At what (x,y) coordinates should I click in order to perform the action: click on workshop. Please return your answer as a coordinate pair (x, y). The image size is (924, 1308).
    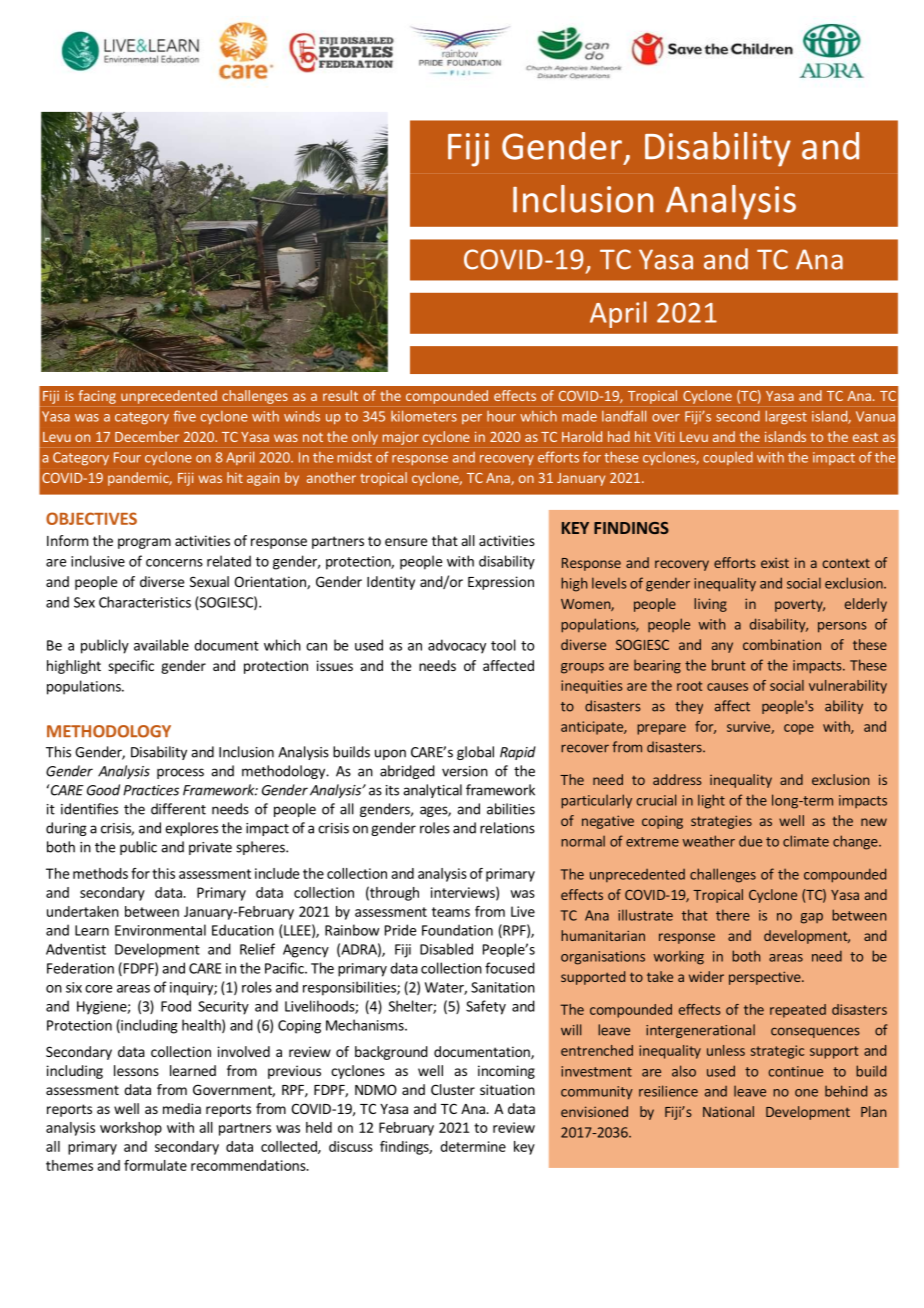
    Looking at the image, I should click on (131, 1129).
